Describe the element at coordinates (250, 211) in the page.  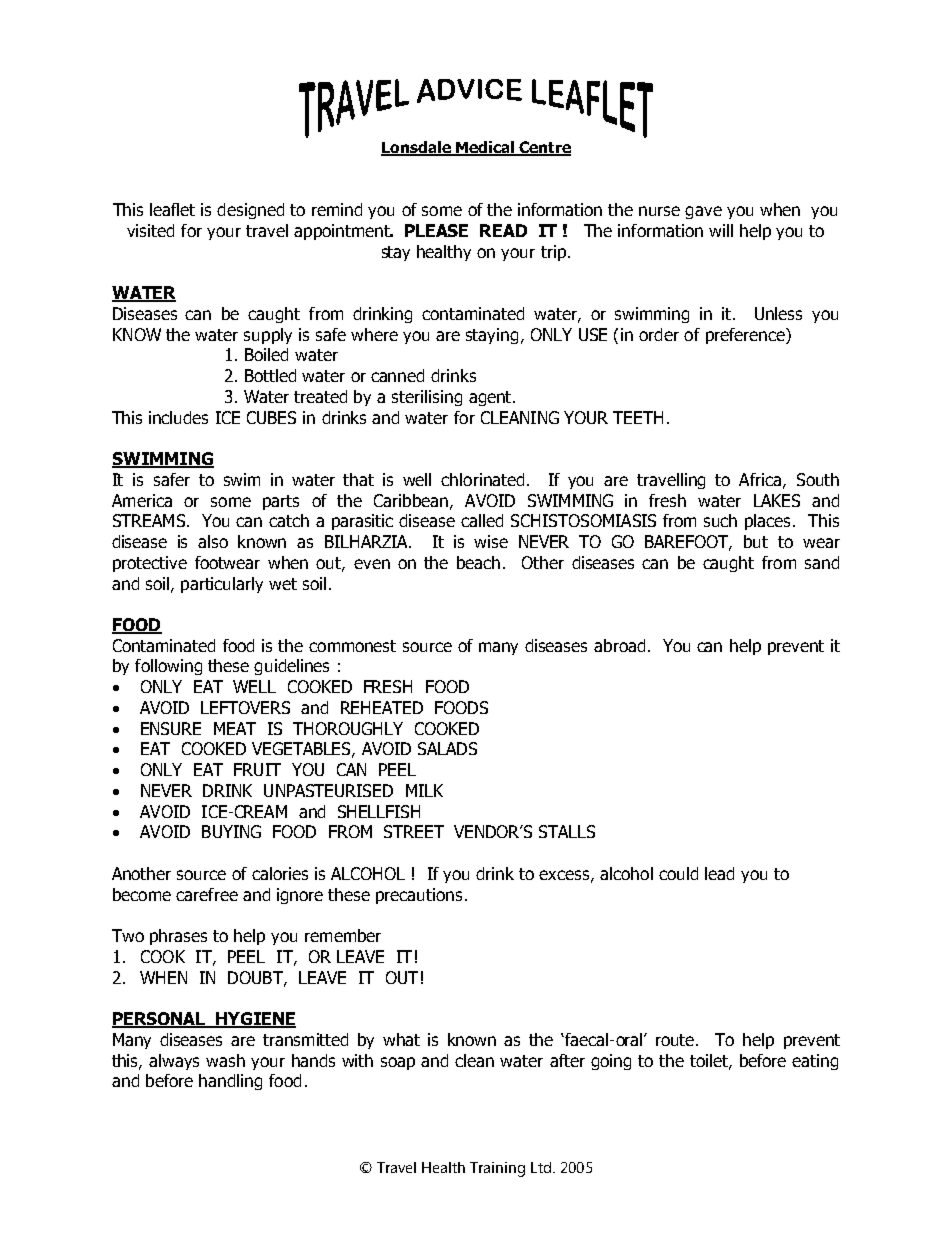
I see `designed` at that location.
